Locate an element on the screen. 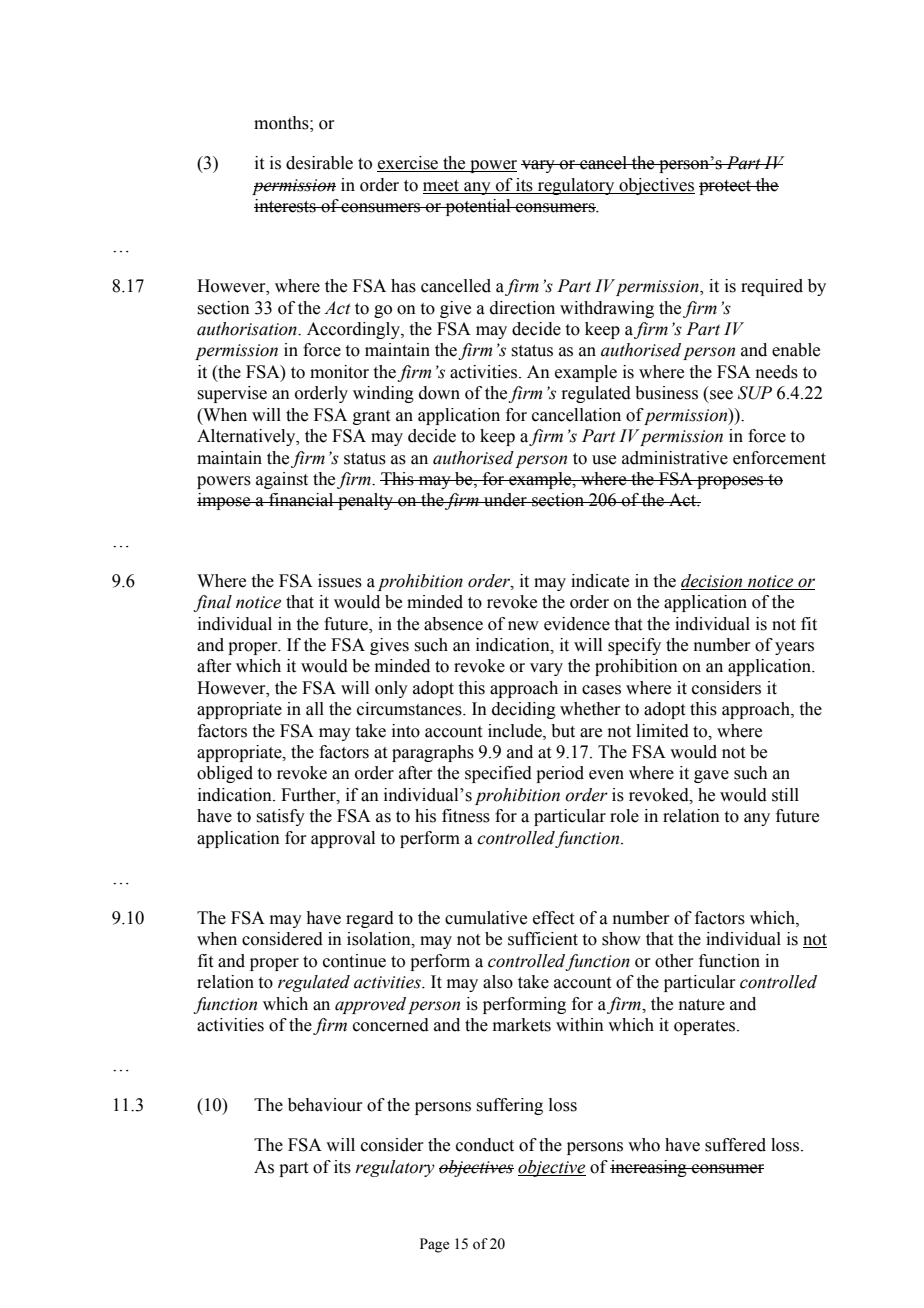  potential is located at coordinates (478, 207).
